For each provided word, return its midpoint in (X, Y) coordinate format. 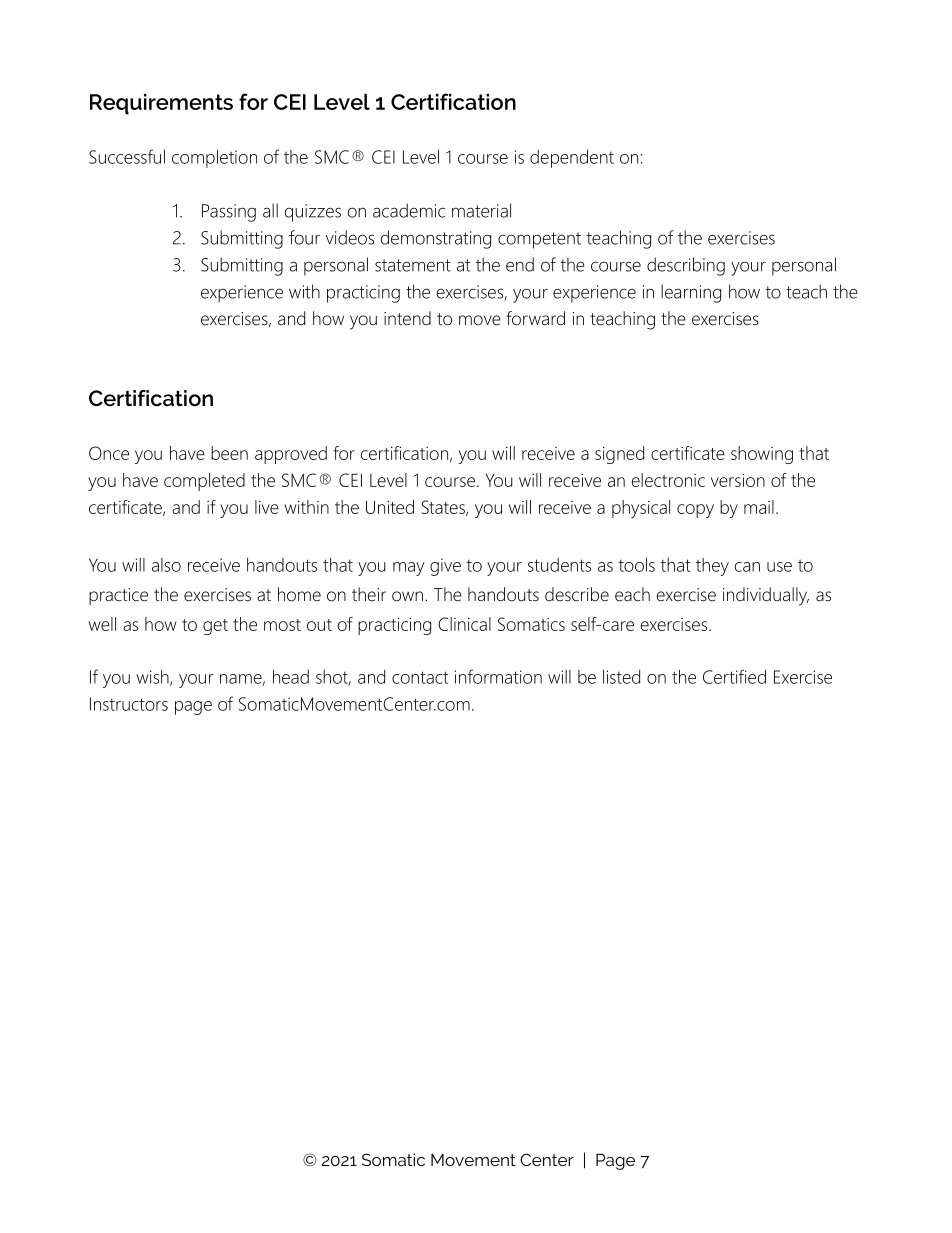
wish (153, 678)
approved (291, 455)
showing (762, 455)
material (481, 210)
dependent (572, 159)
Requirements (161, 104)
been (229, 453)
